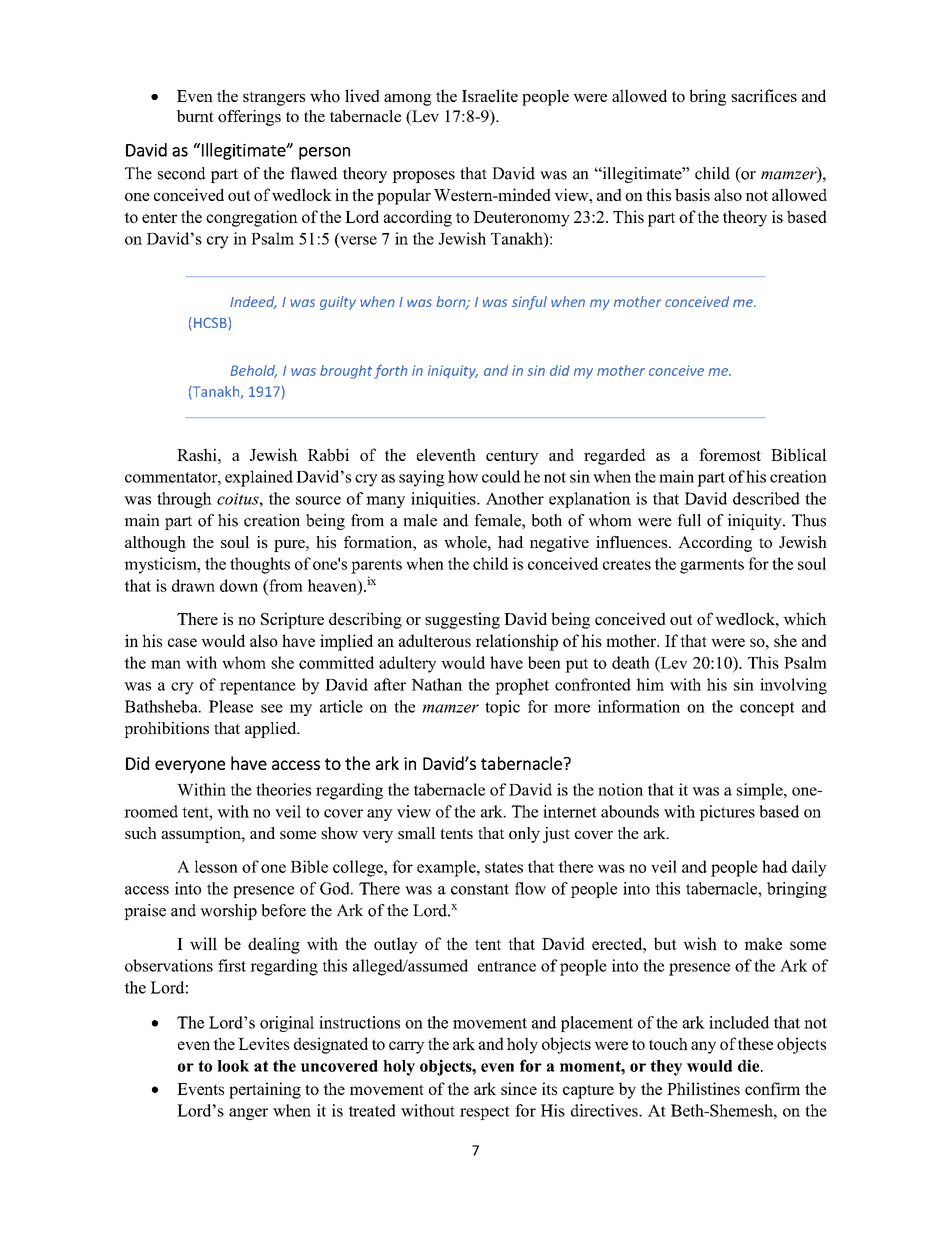  I want to click on Philistines, so click(703, 1088).
